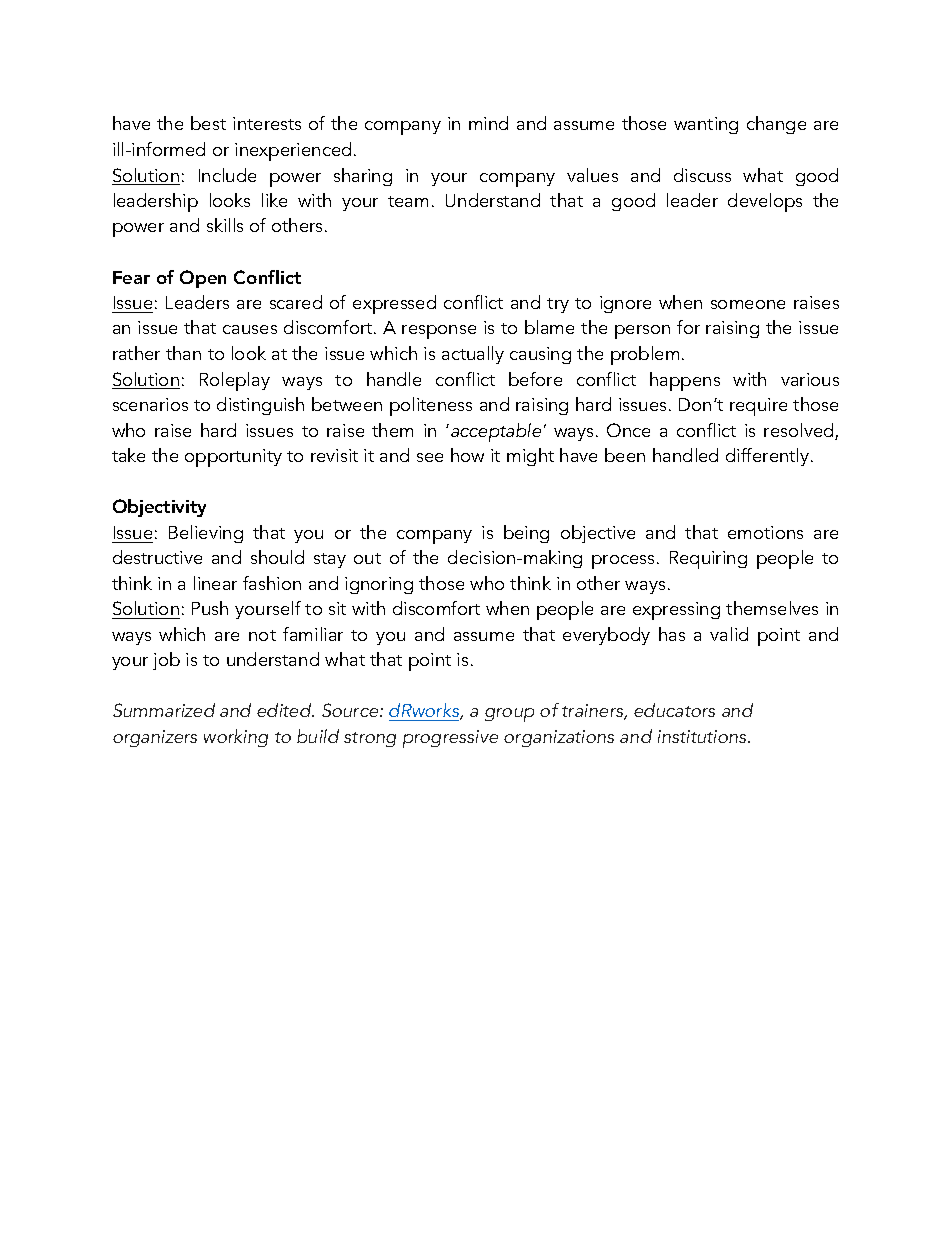  What do you see at coordinates (394, 304) in the screenshot?
I see `expressed` at bounding box center [394, 304].
